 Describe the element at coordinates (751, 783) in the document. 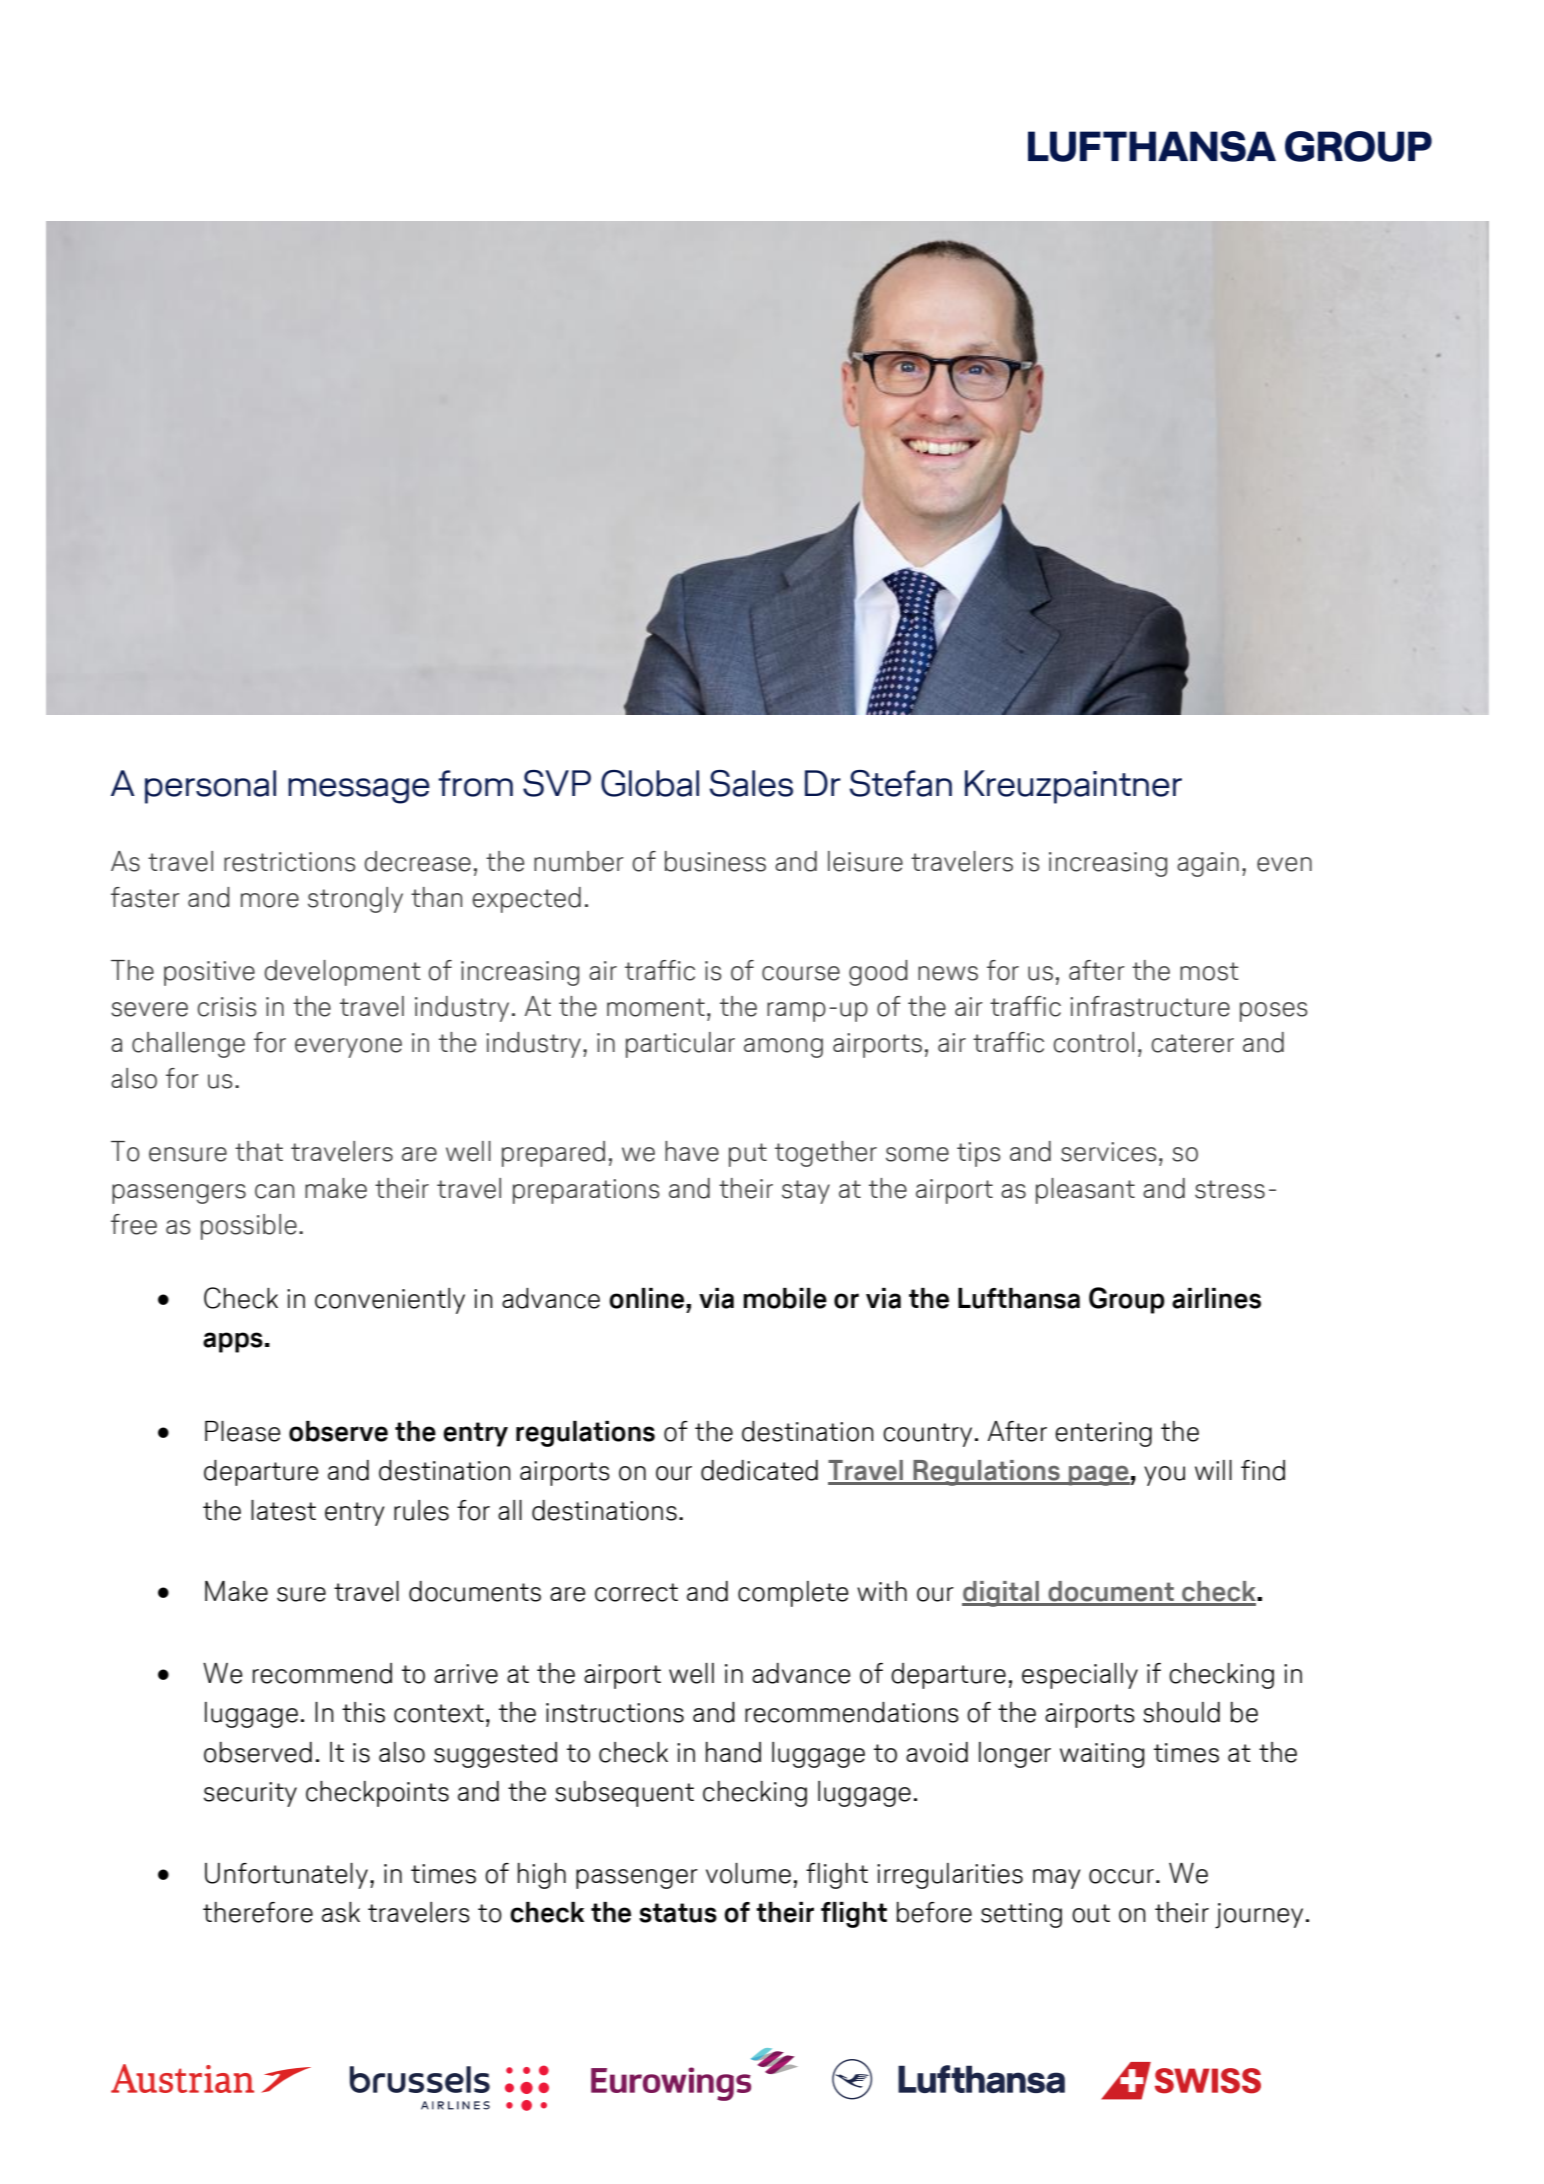

I see `Sales` at that location.
